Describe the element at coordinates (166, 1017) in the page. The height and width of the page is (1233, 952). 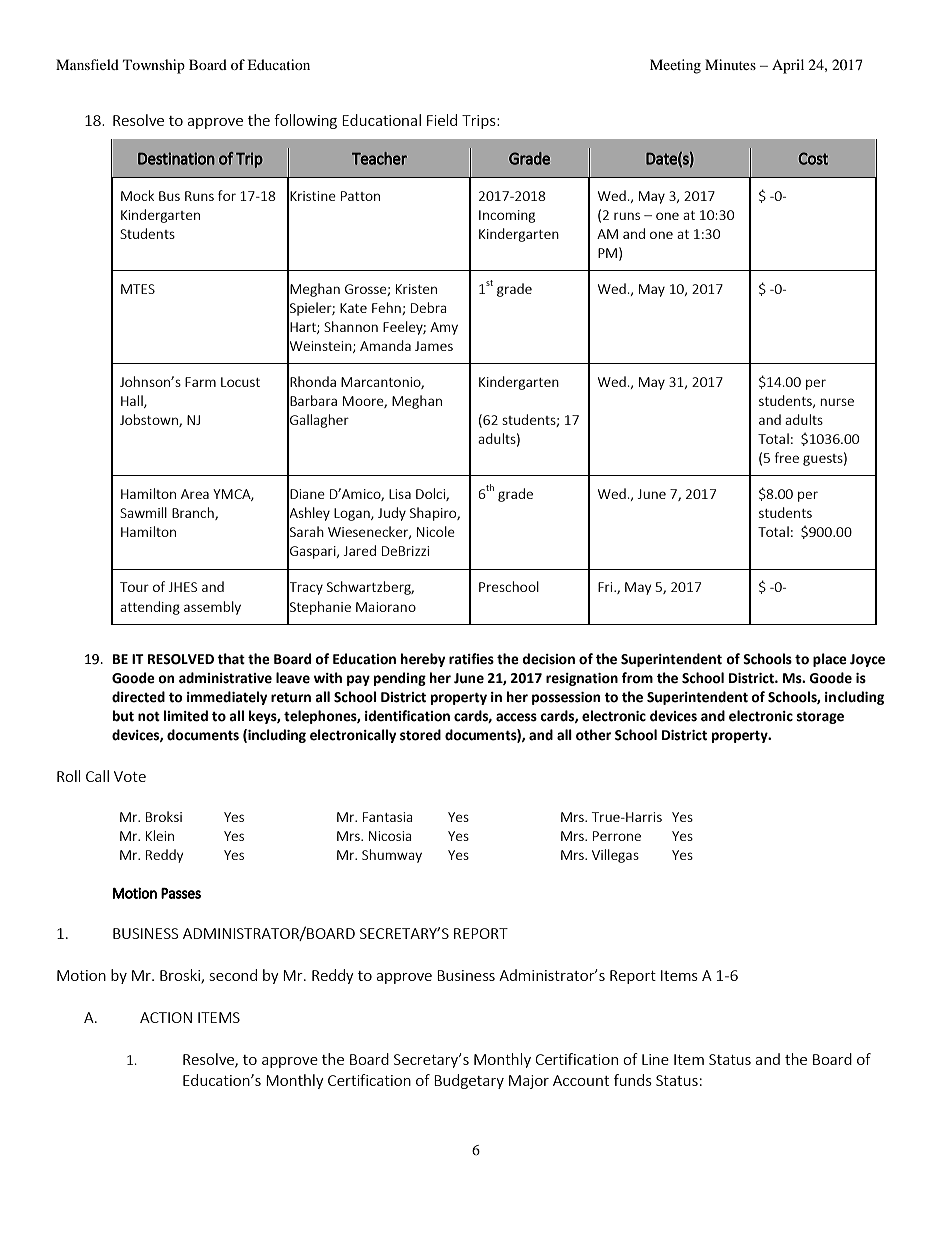
I see `ACTION` at that location.
